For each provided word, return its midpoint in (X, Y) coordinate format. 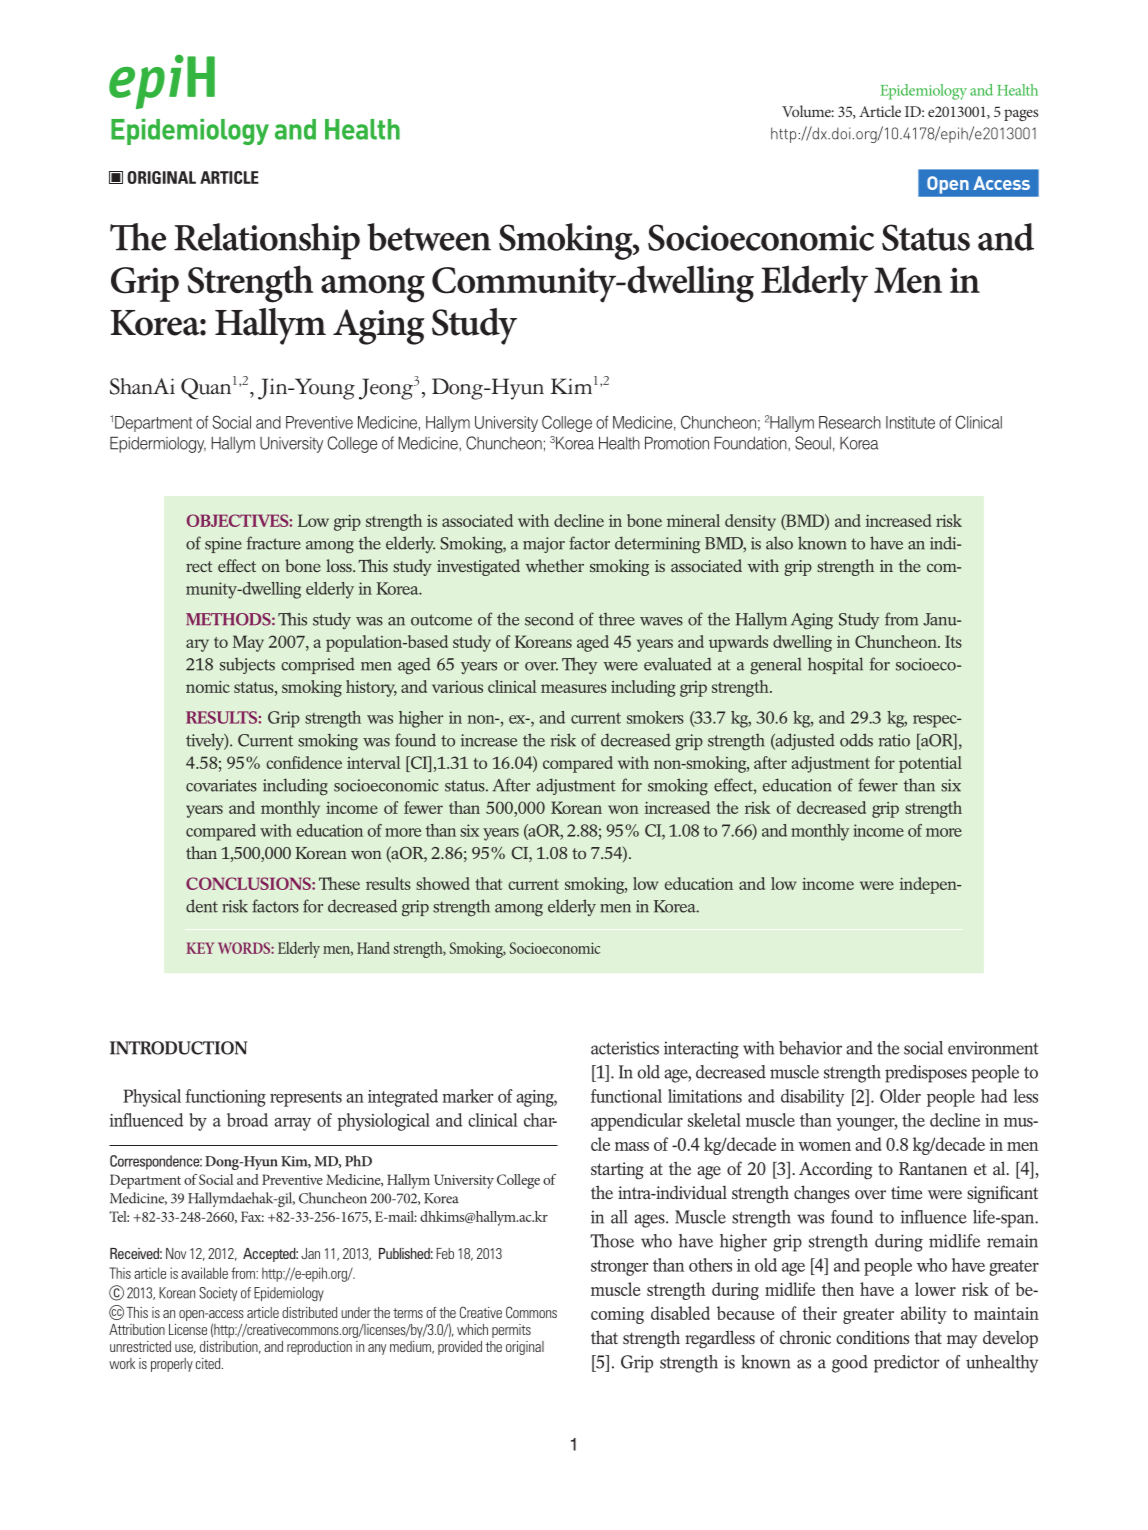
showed (443, 883)
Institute (910, 422)
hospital (835, 665)
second (549, 619)
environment (993, 1048)
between (429, 237)
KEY (200, 948)
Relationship (267, 241)
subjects (247, 666)
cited (209, 1363)
